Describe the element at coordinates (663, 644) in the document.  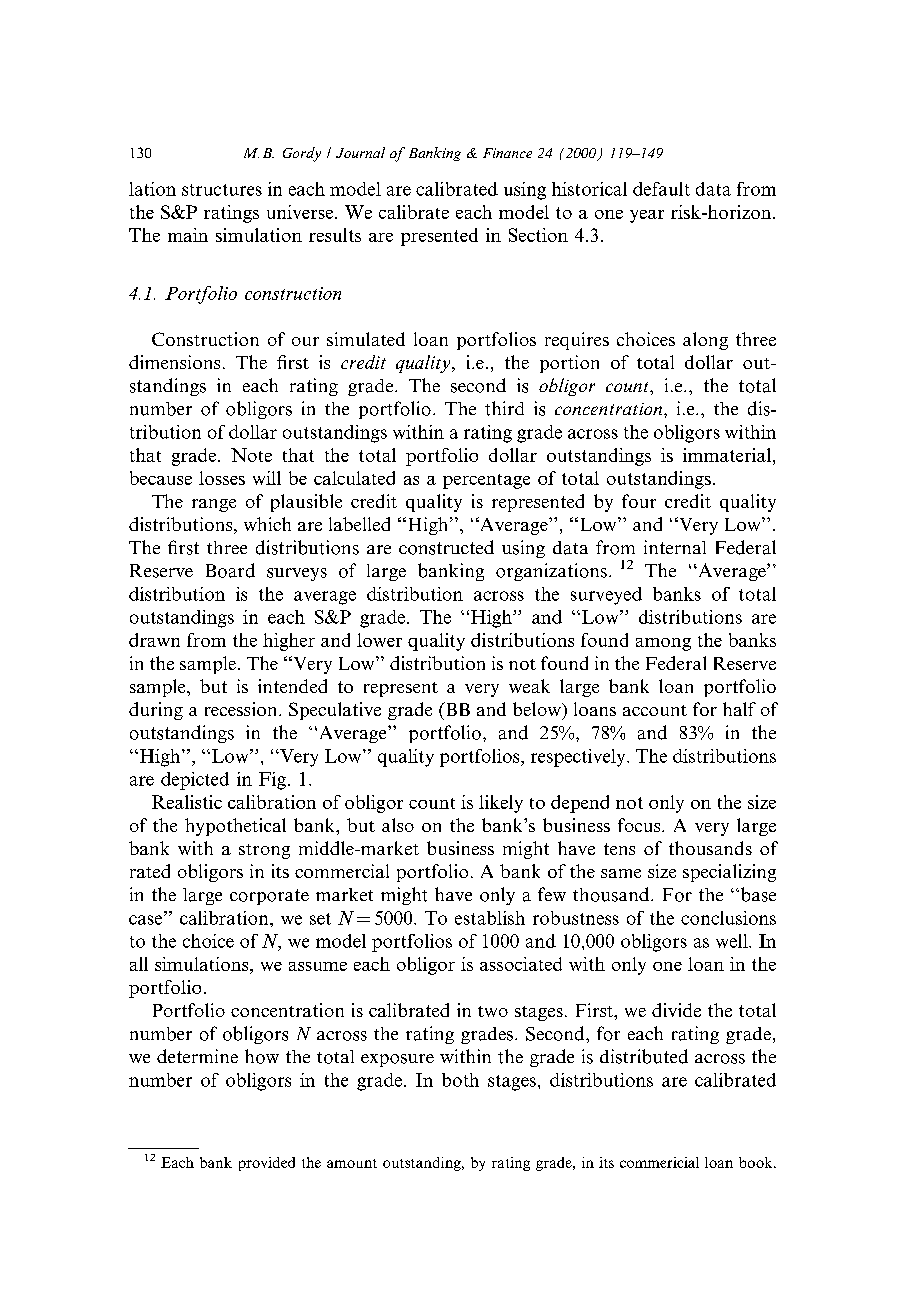
I see `among` at that location.
